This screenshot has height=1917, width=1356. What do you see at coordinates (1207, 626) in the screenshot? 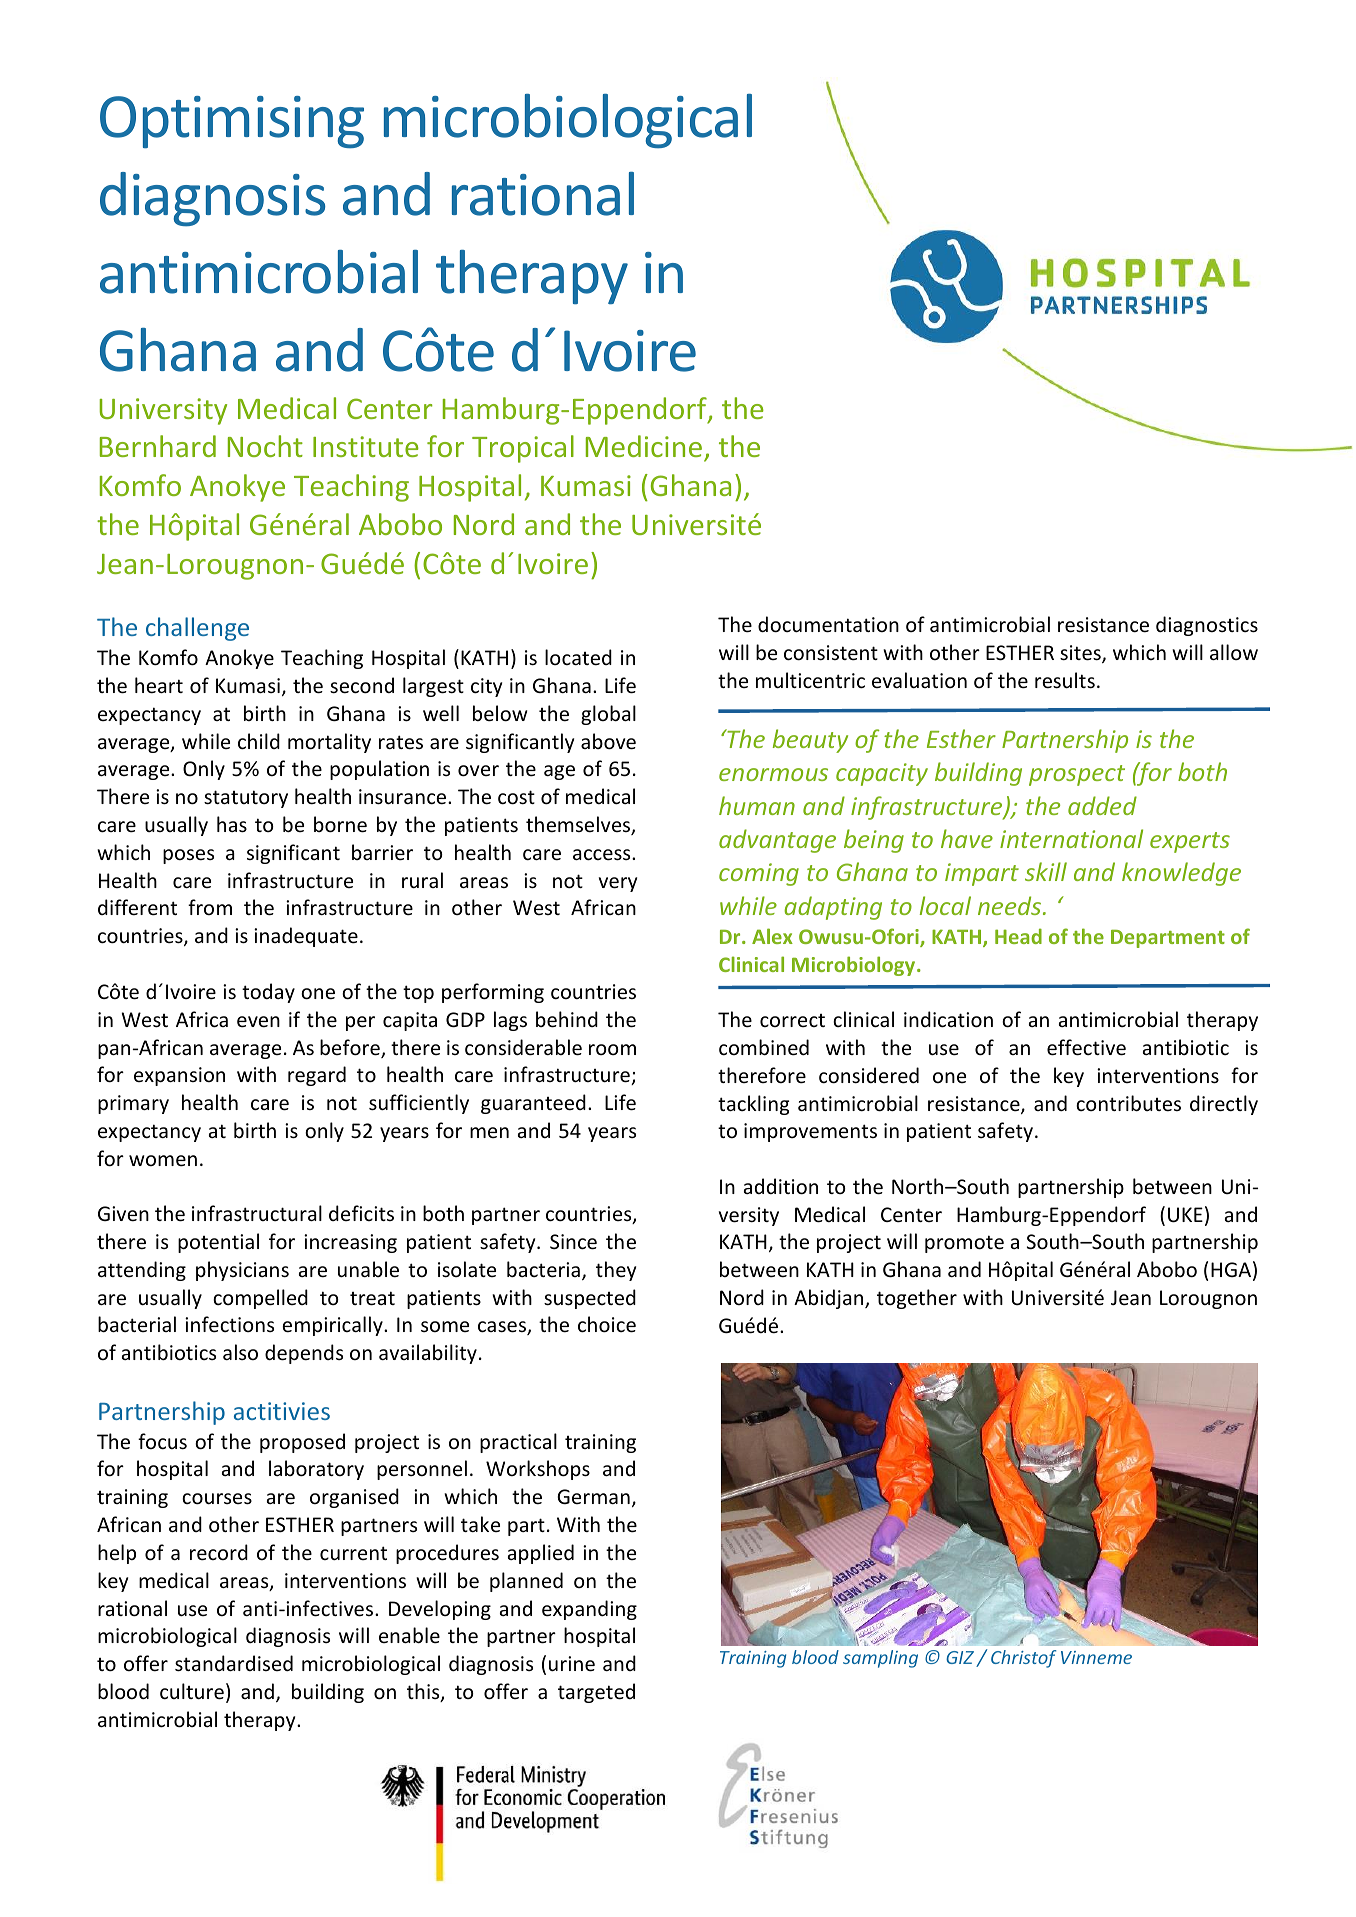
I see `diagnostics` at bounding box center [1207, 626].
